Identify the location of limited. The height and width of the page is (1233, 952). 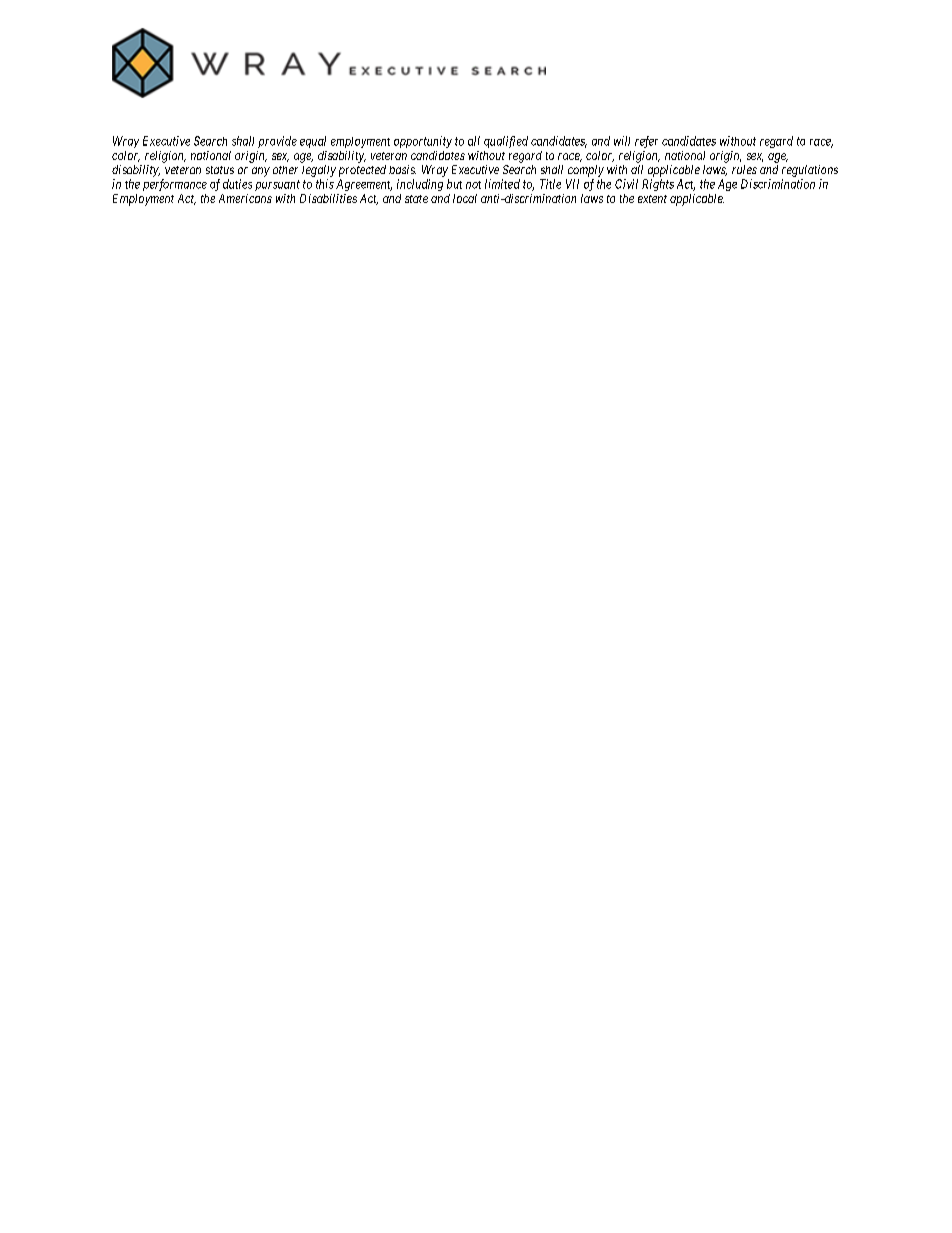
(502, 184).
